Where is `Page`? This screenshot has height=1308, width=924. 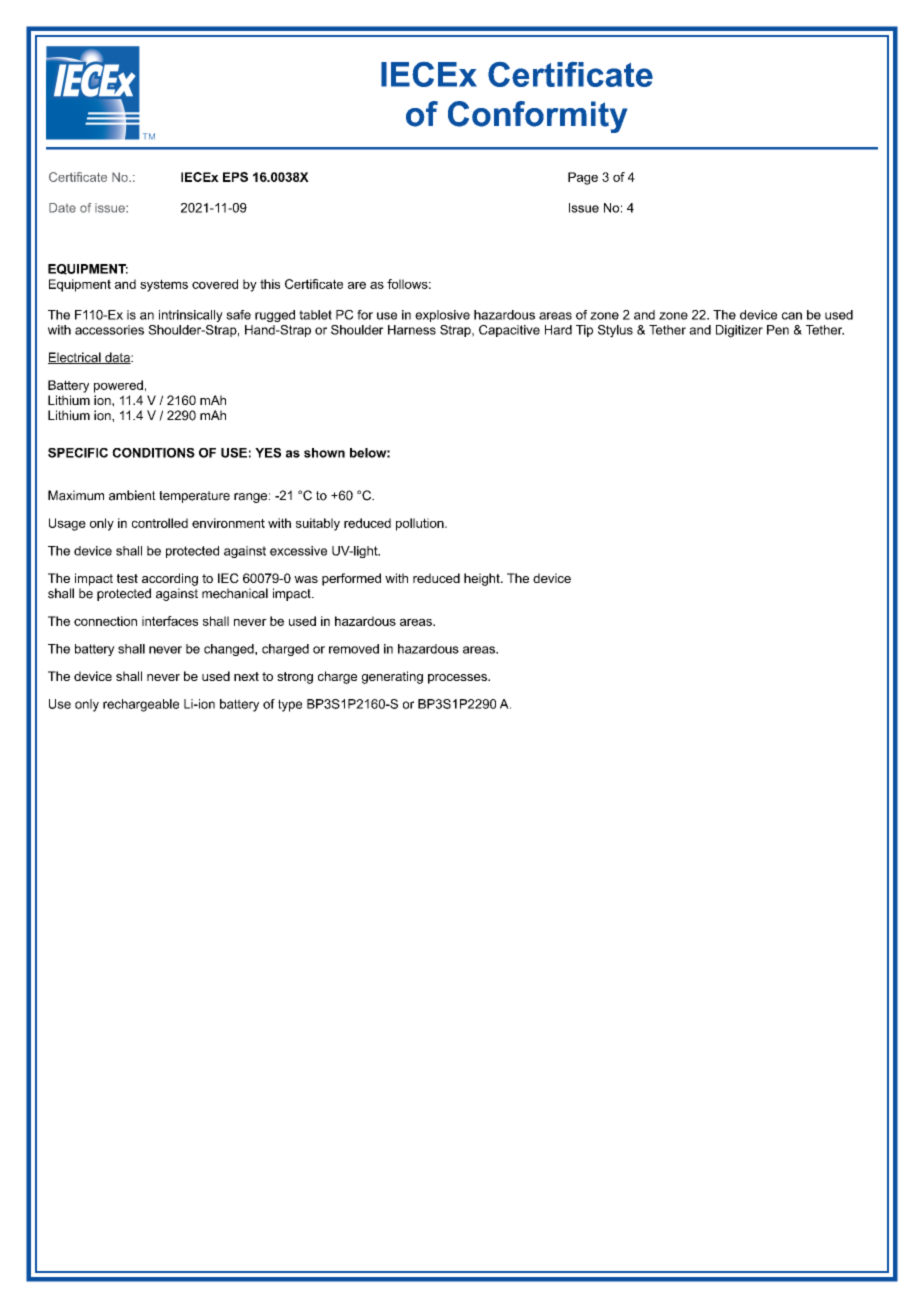
Page is located at coordinates (583, 178).
